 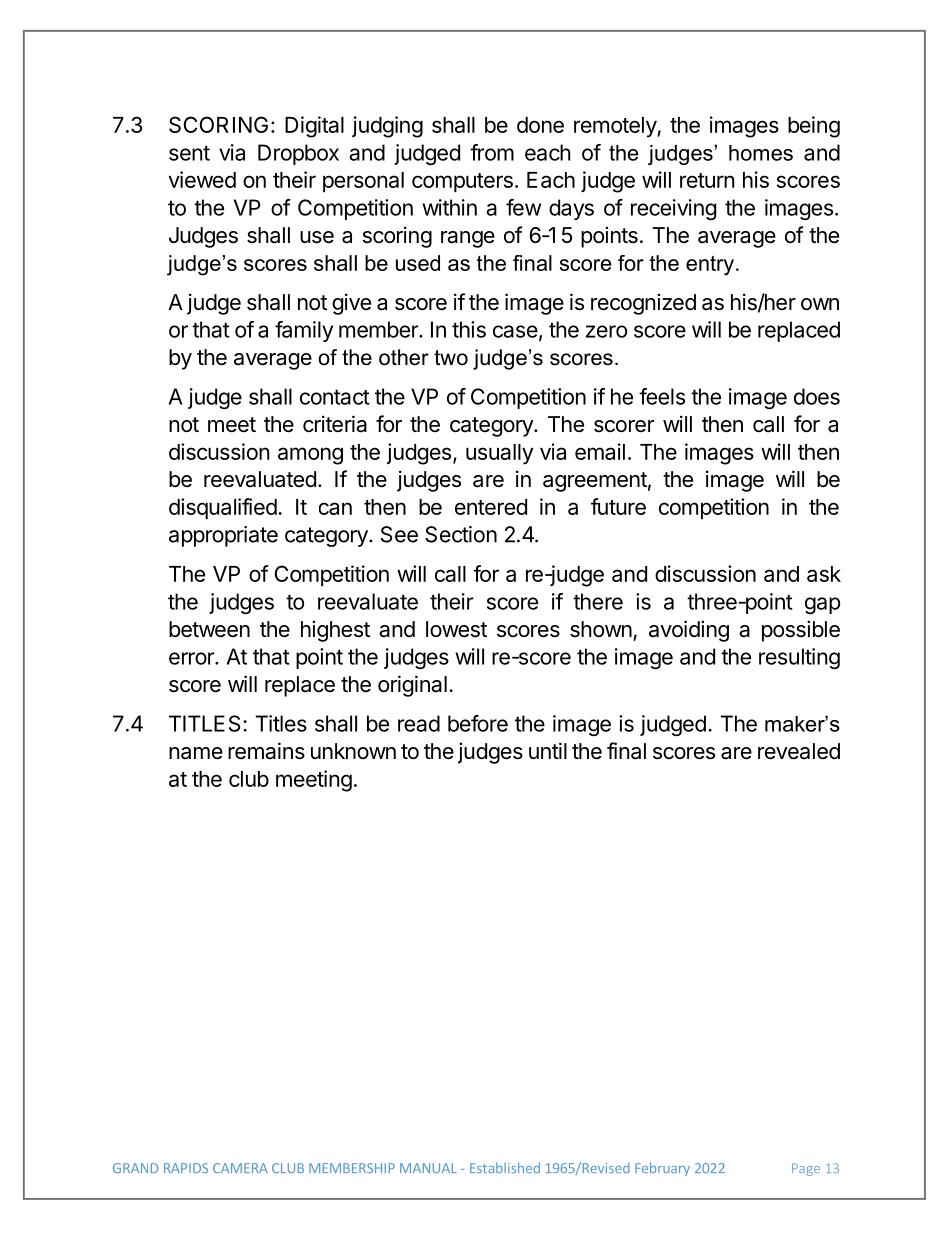 I want to click on CAMERA, so click(x=240, y=1168).
